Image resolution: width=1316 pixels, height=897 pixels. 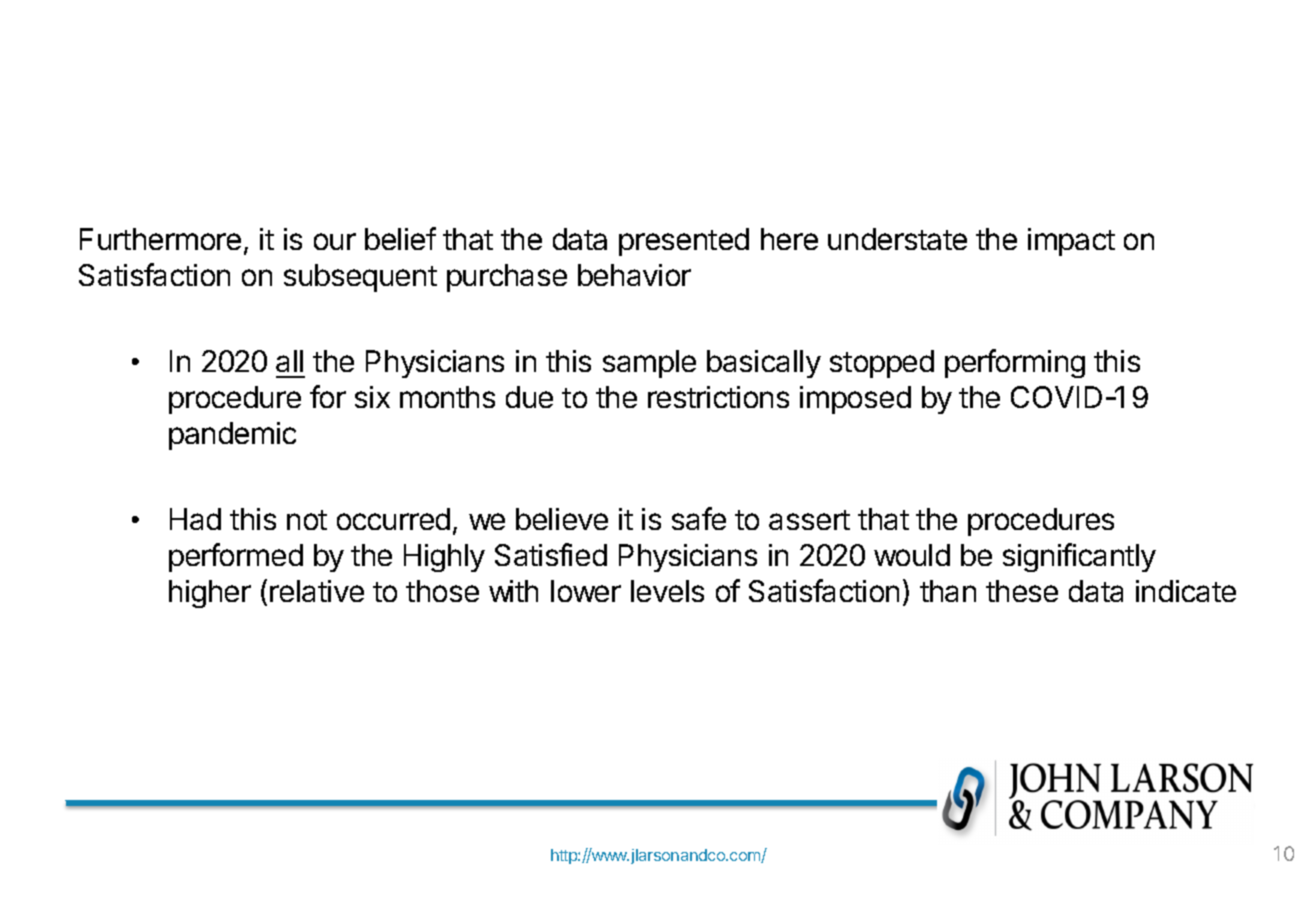 What do you see at coordinates (307, 520) in the screenshot?
I see `not` at bounding box center [307, 520].
